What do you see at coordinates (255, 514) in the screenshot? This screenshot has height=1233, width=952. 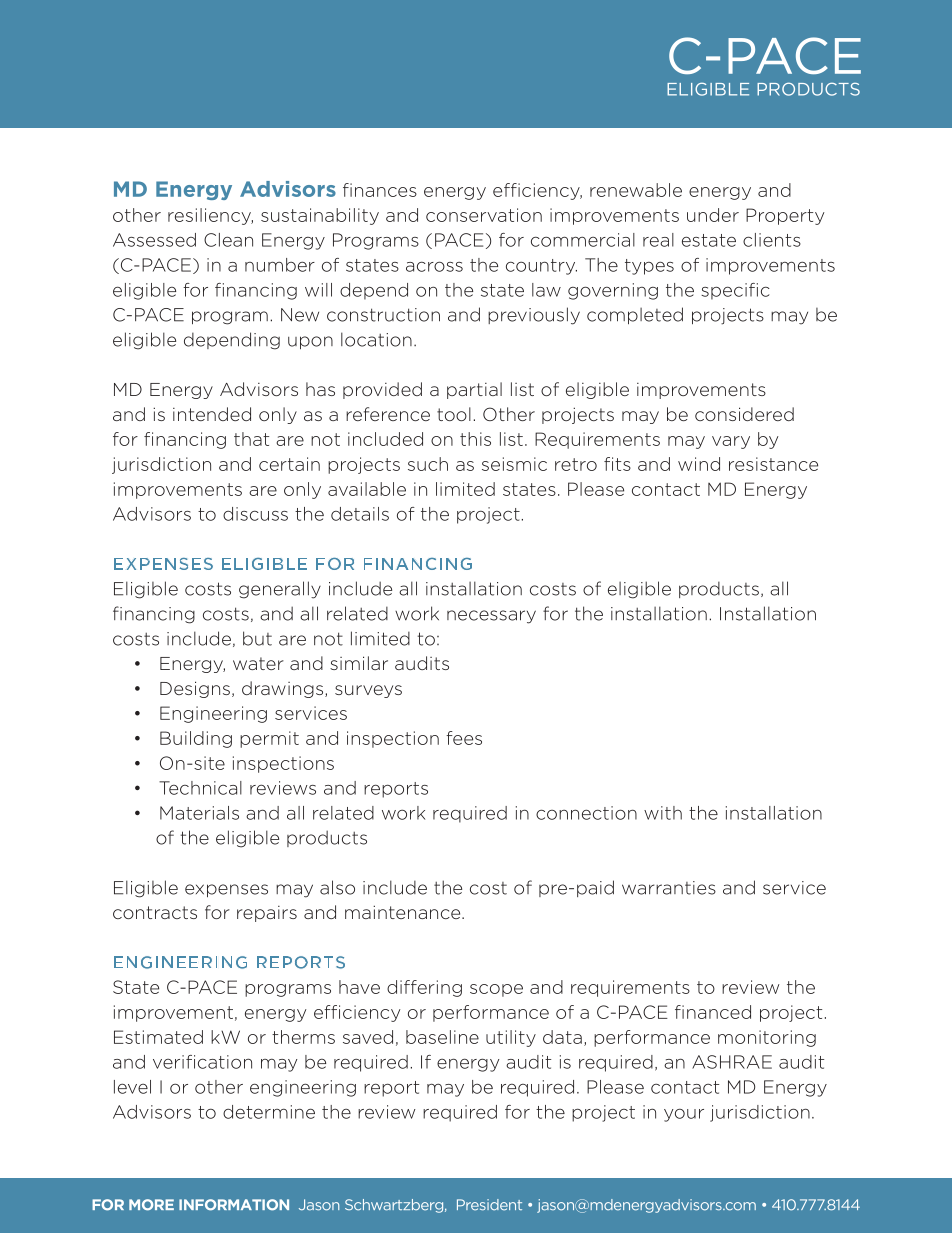 I see `discuss` at bounding box center [255, 514].
